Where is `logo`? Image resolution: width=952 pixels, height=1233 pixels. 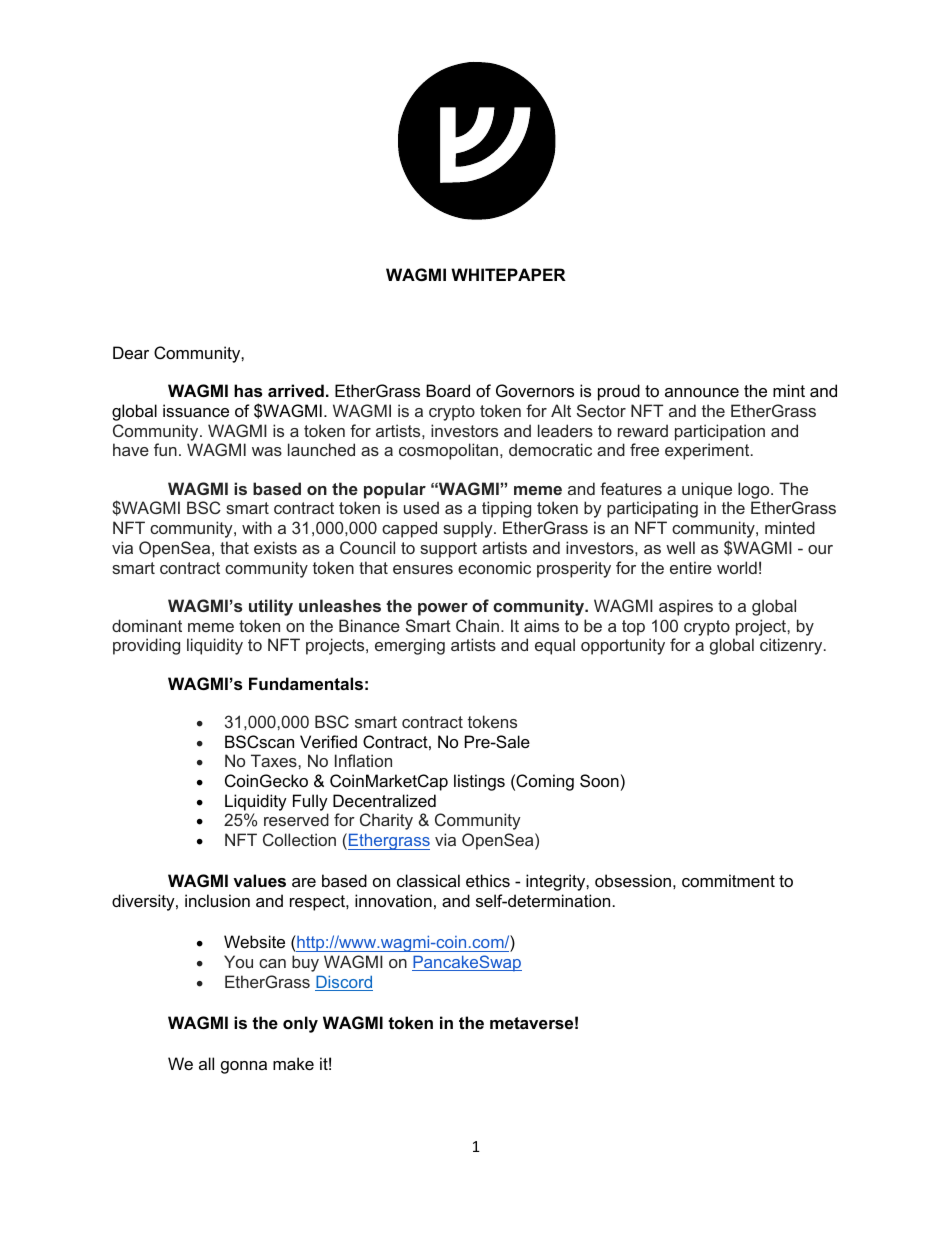
logo is located at coordinates (755, 492).
